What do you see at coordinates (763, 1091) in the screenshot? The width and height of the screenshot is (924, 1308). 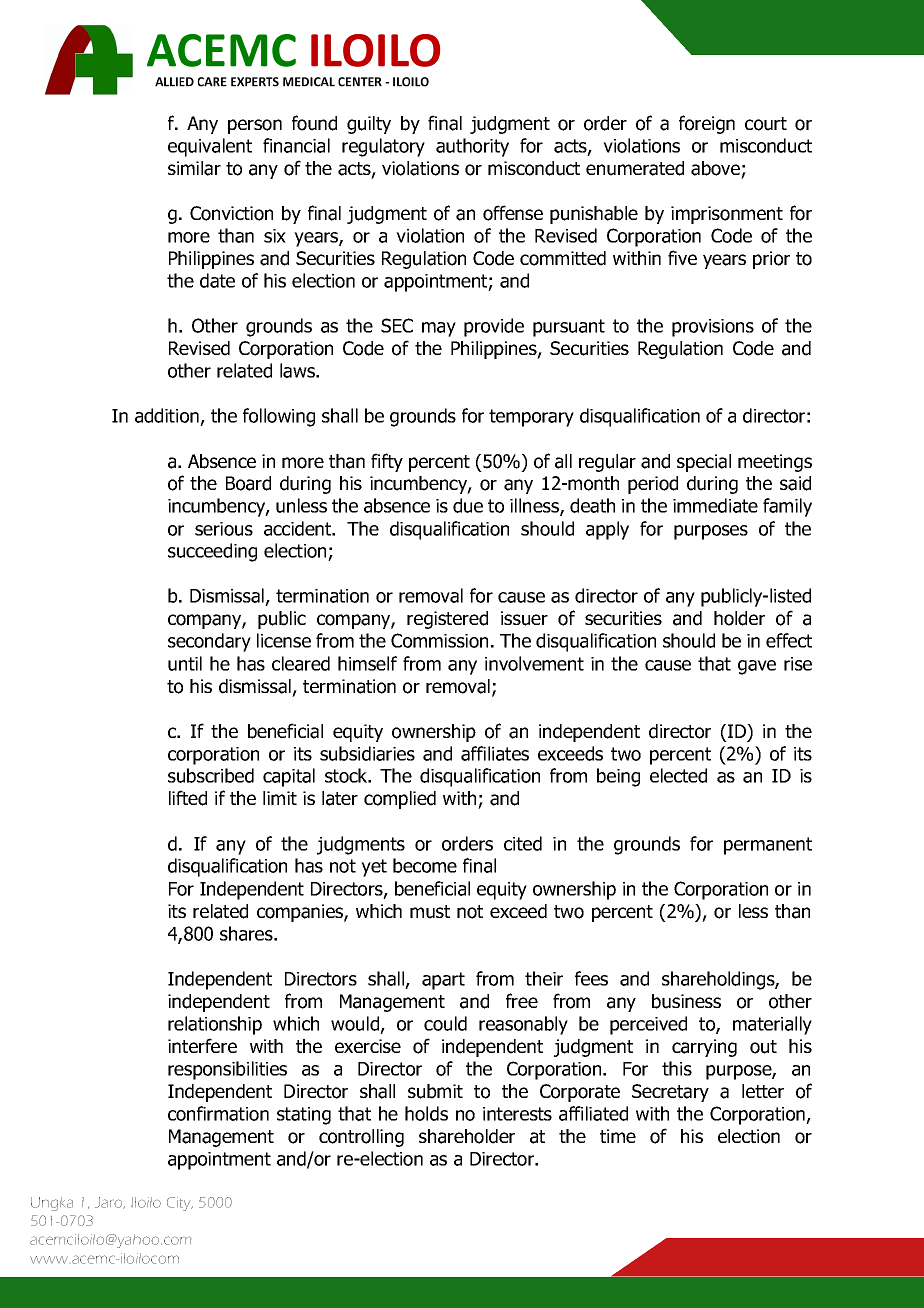 I see `letter` at bounding box center [763, 1091].
